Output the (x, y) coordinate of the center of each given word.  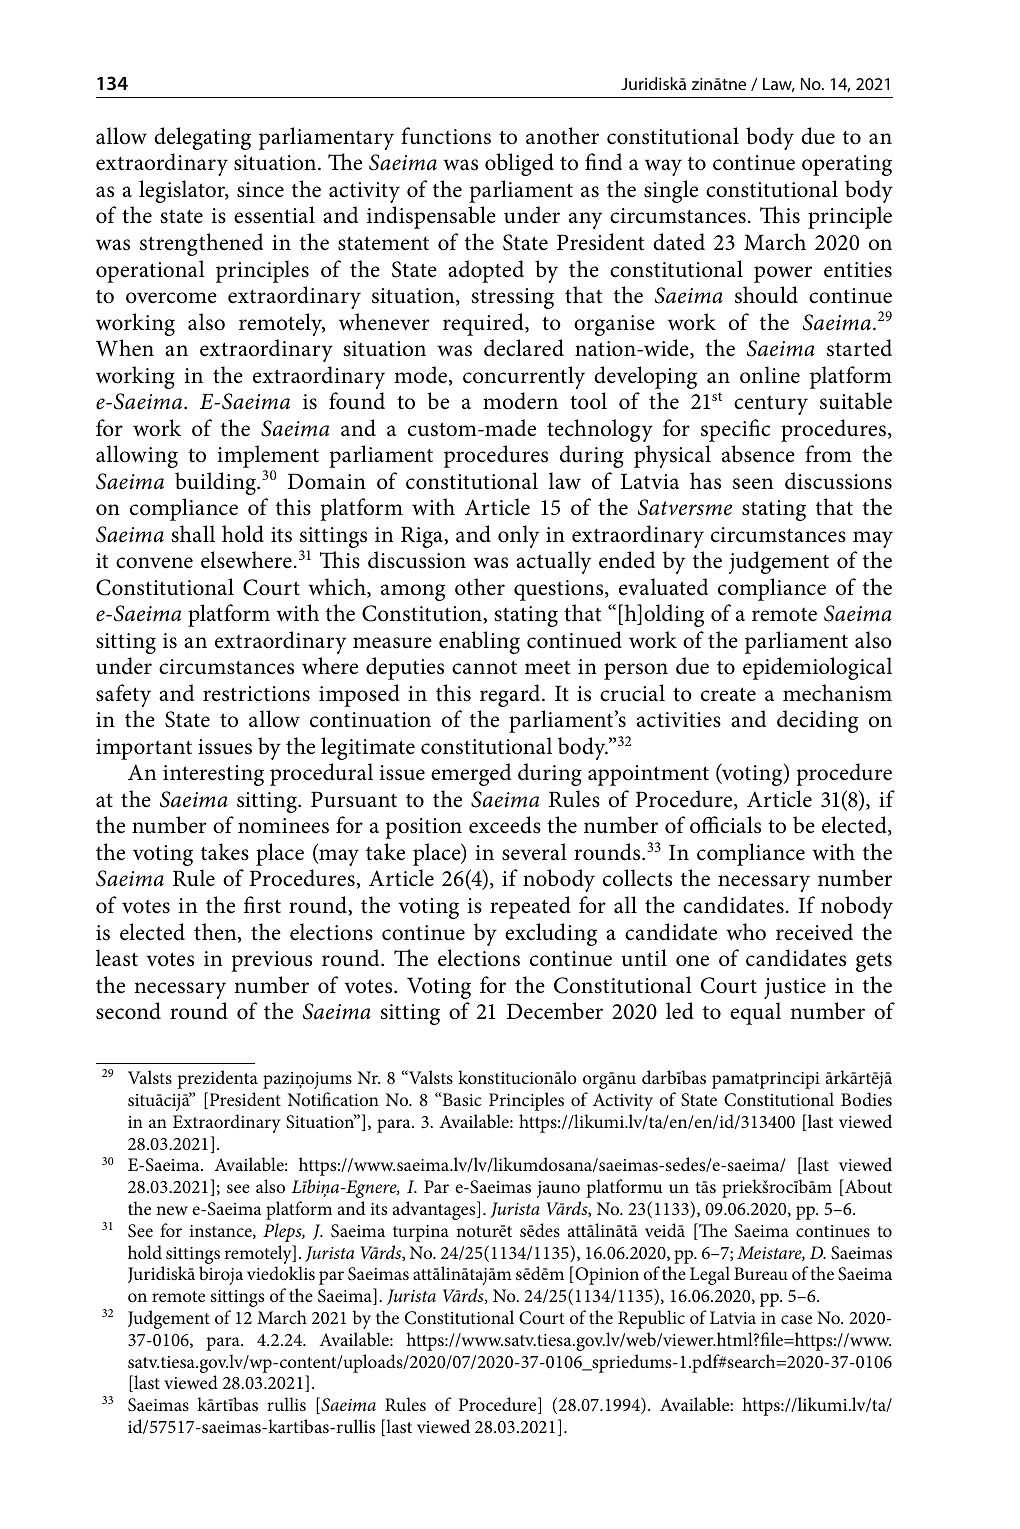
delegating (202, 138)
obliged (519, 164)
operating (847, 165)
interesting (213, 775)
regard (511, 695)
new (172, 1210)
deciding (817, 721)
